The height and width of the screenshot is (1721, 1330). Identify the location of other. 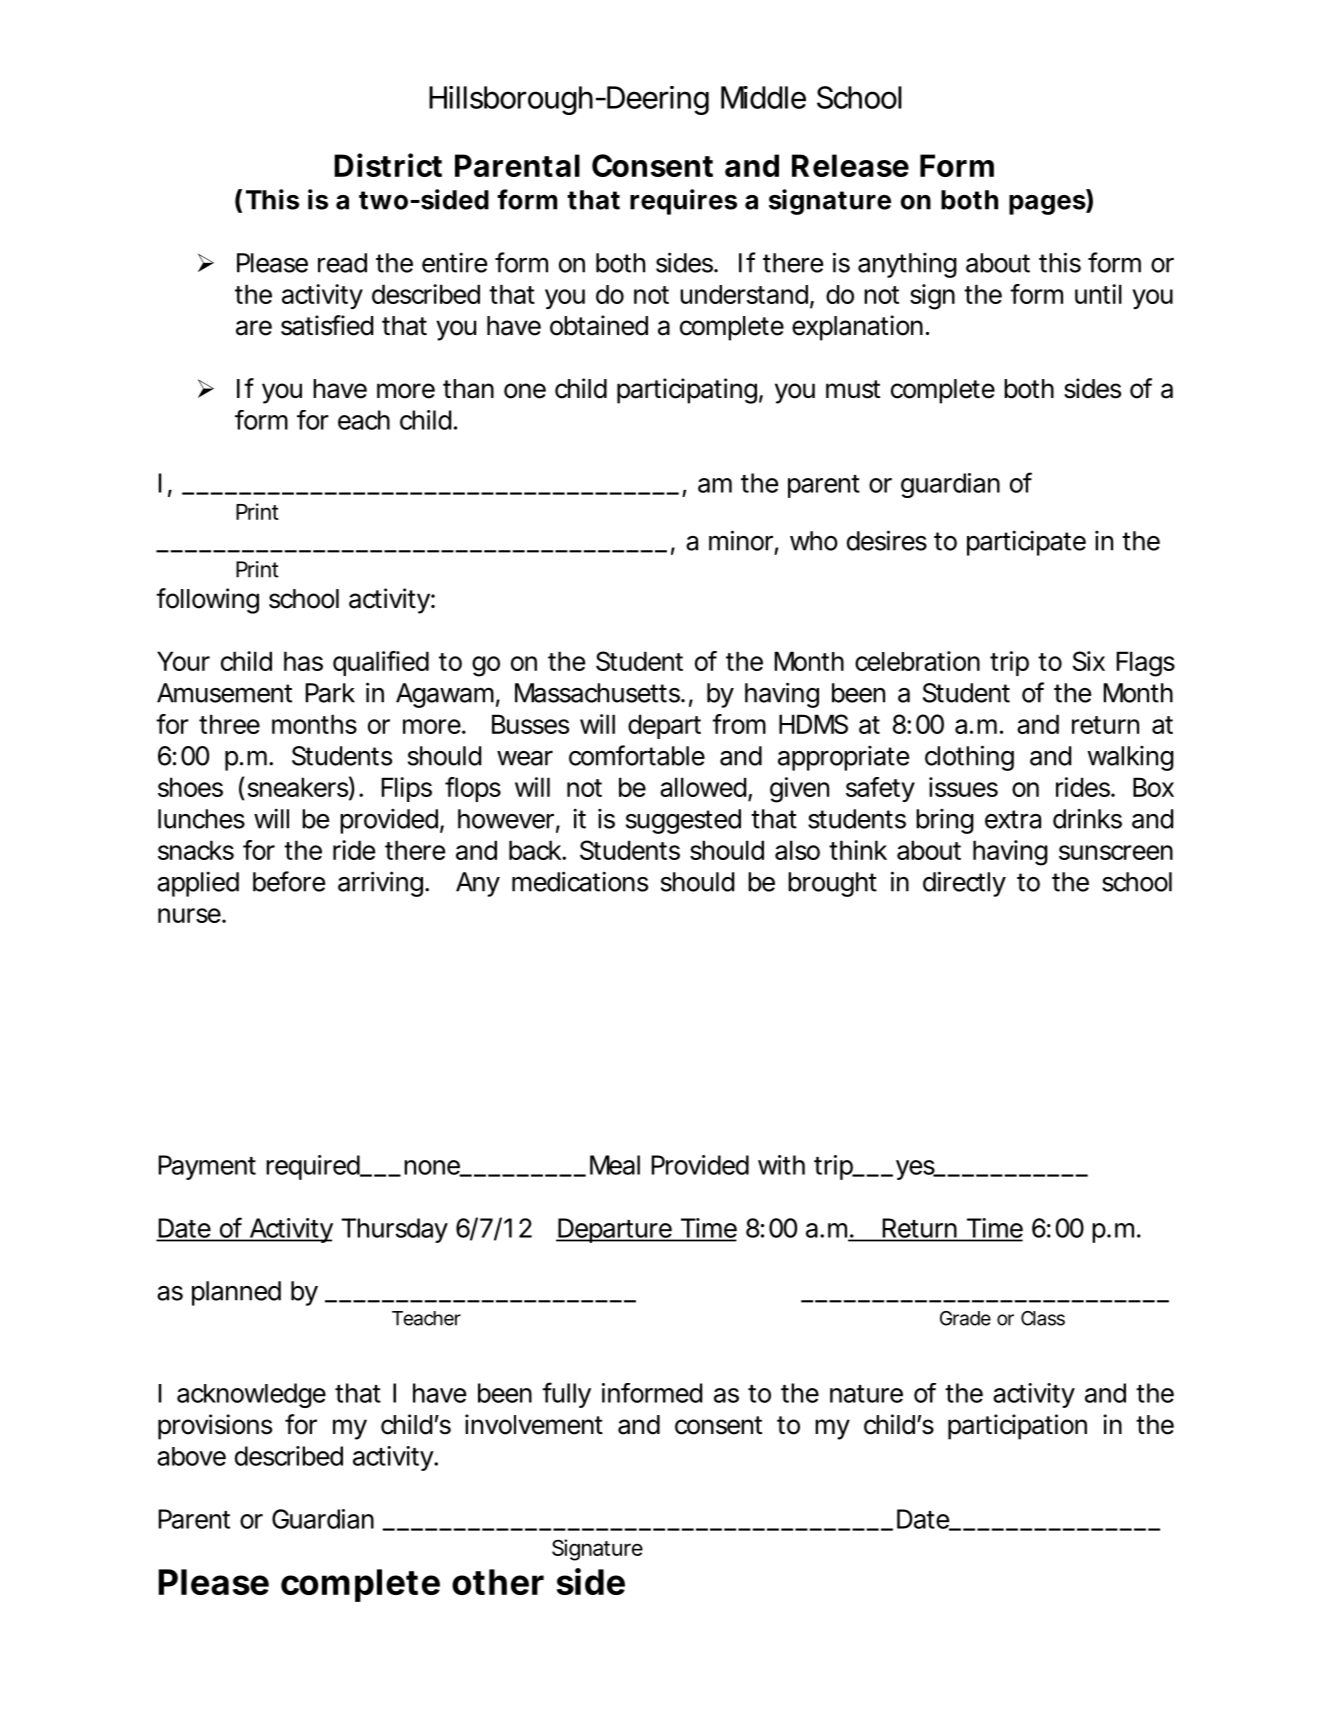
(498, 1582).
